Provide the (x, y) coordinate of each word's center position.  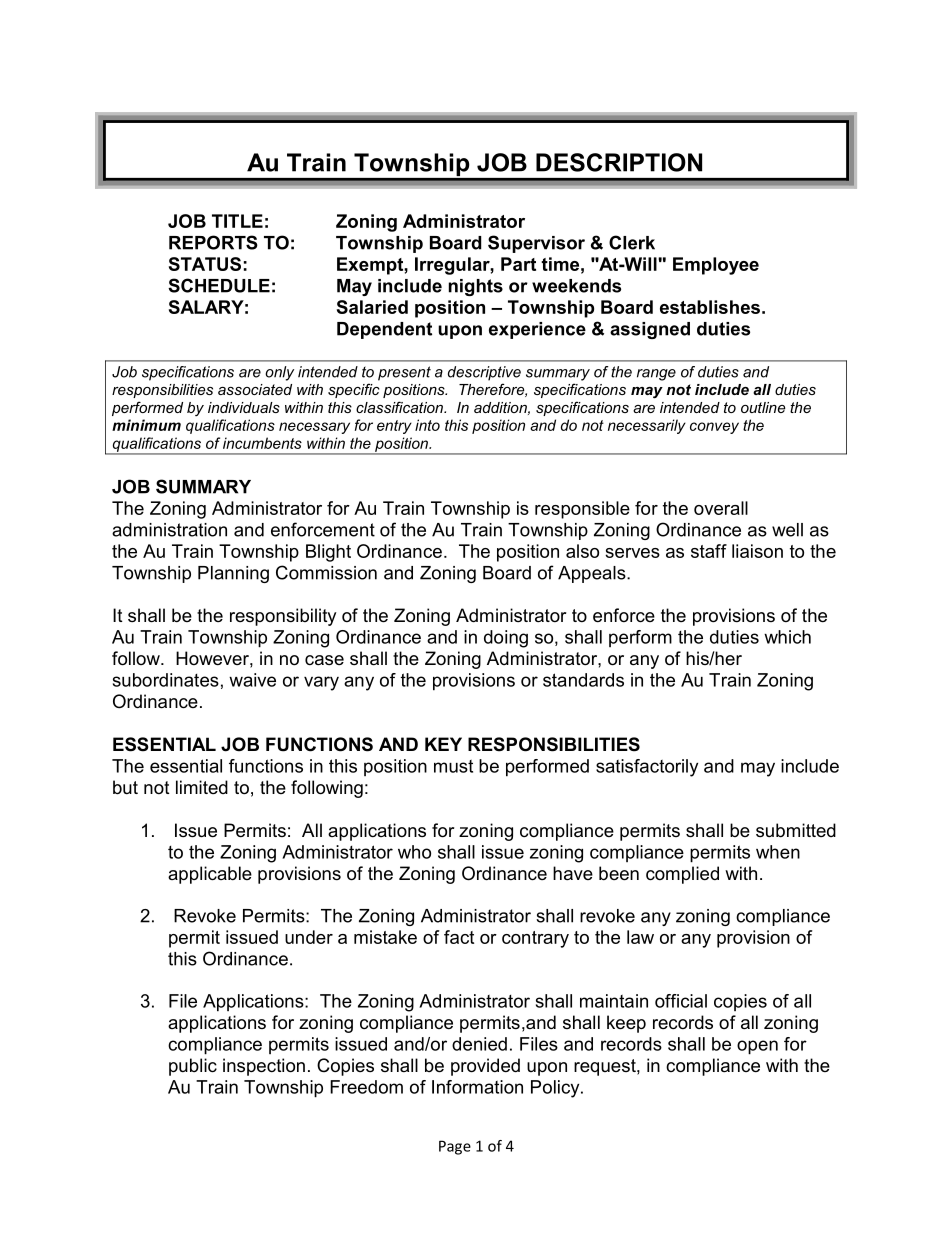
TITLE (237, 221)
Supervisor (536, 244)
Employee (716, 266)
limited (202, 787)
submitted (796, 830)
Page (455, 1147)
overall (721, 508)
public (193, 1067)
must (453, 766)
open (757, 1047)
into (427, 425)
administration (169, 530)
